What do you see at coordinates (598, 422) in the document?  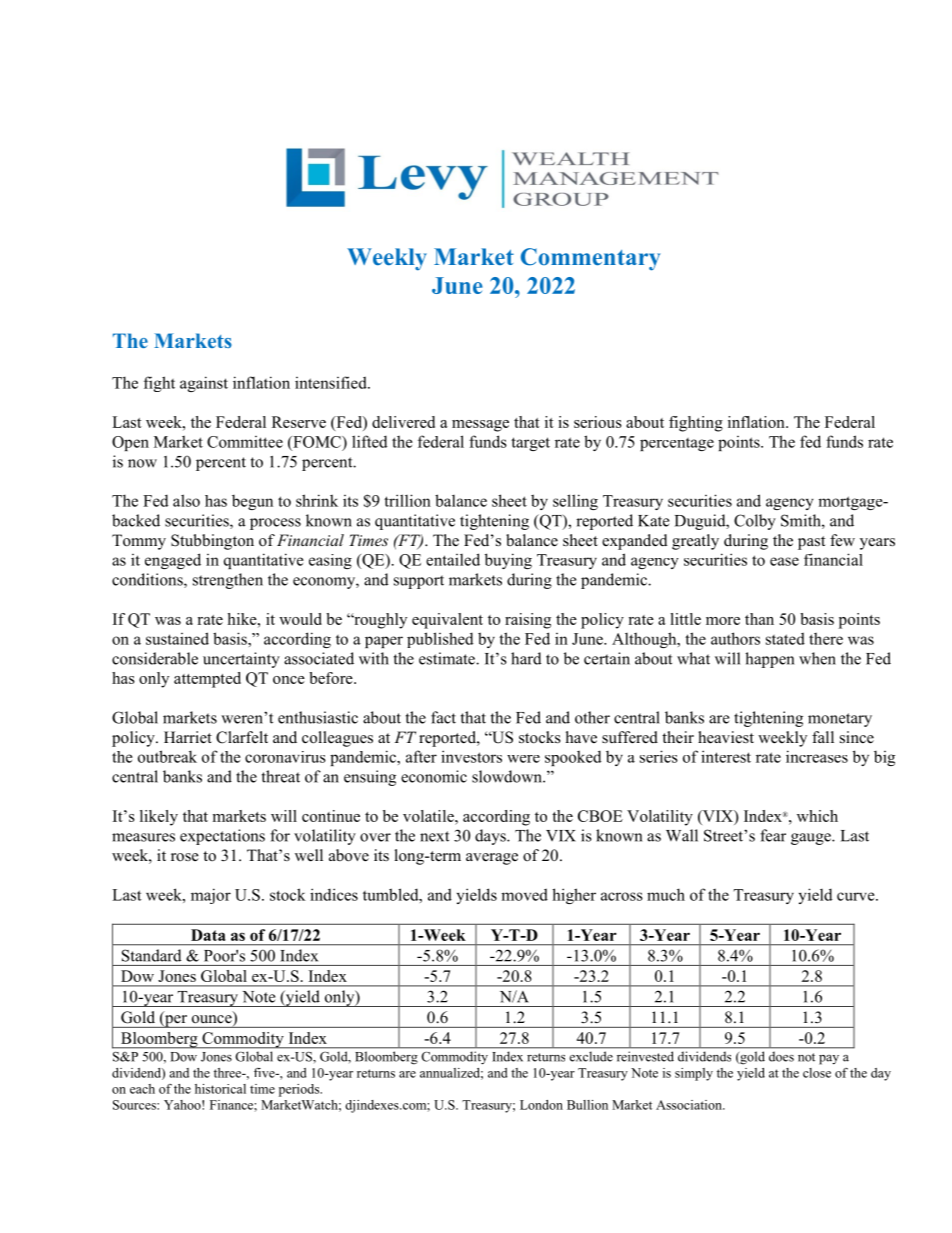 I see `serious` at bounding box center [598, 422].
